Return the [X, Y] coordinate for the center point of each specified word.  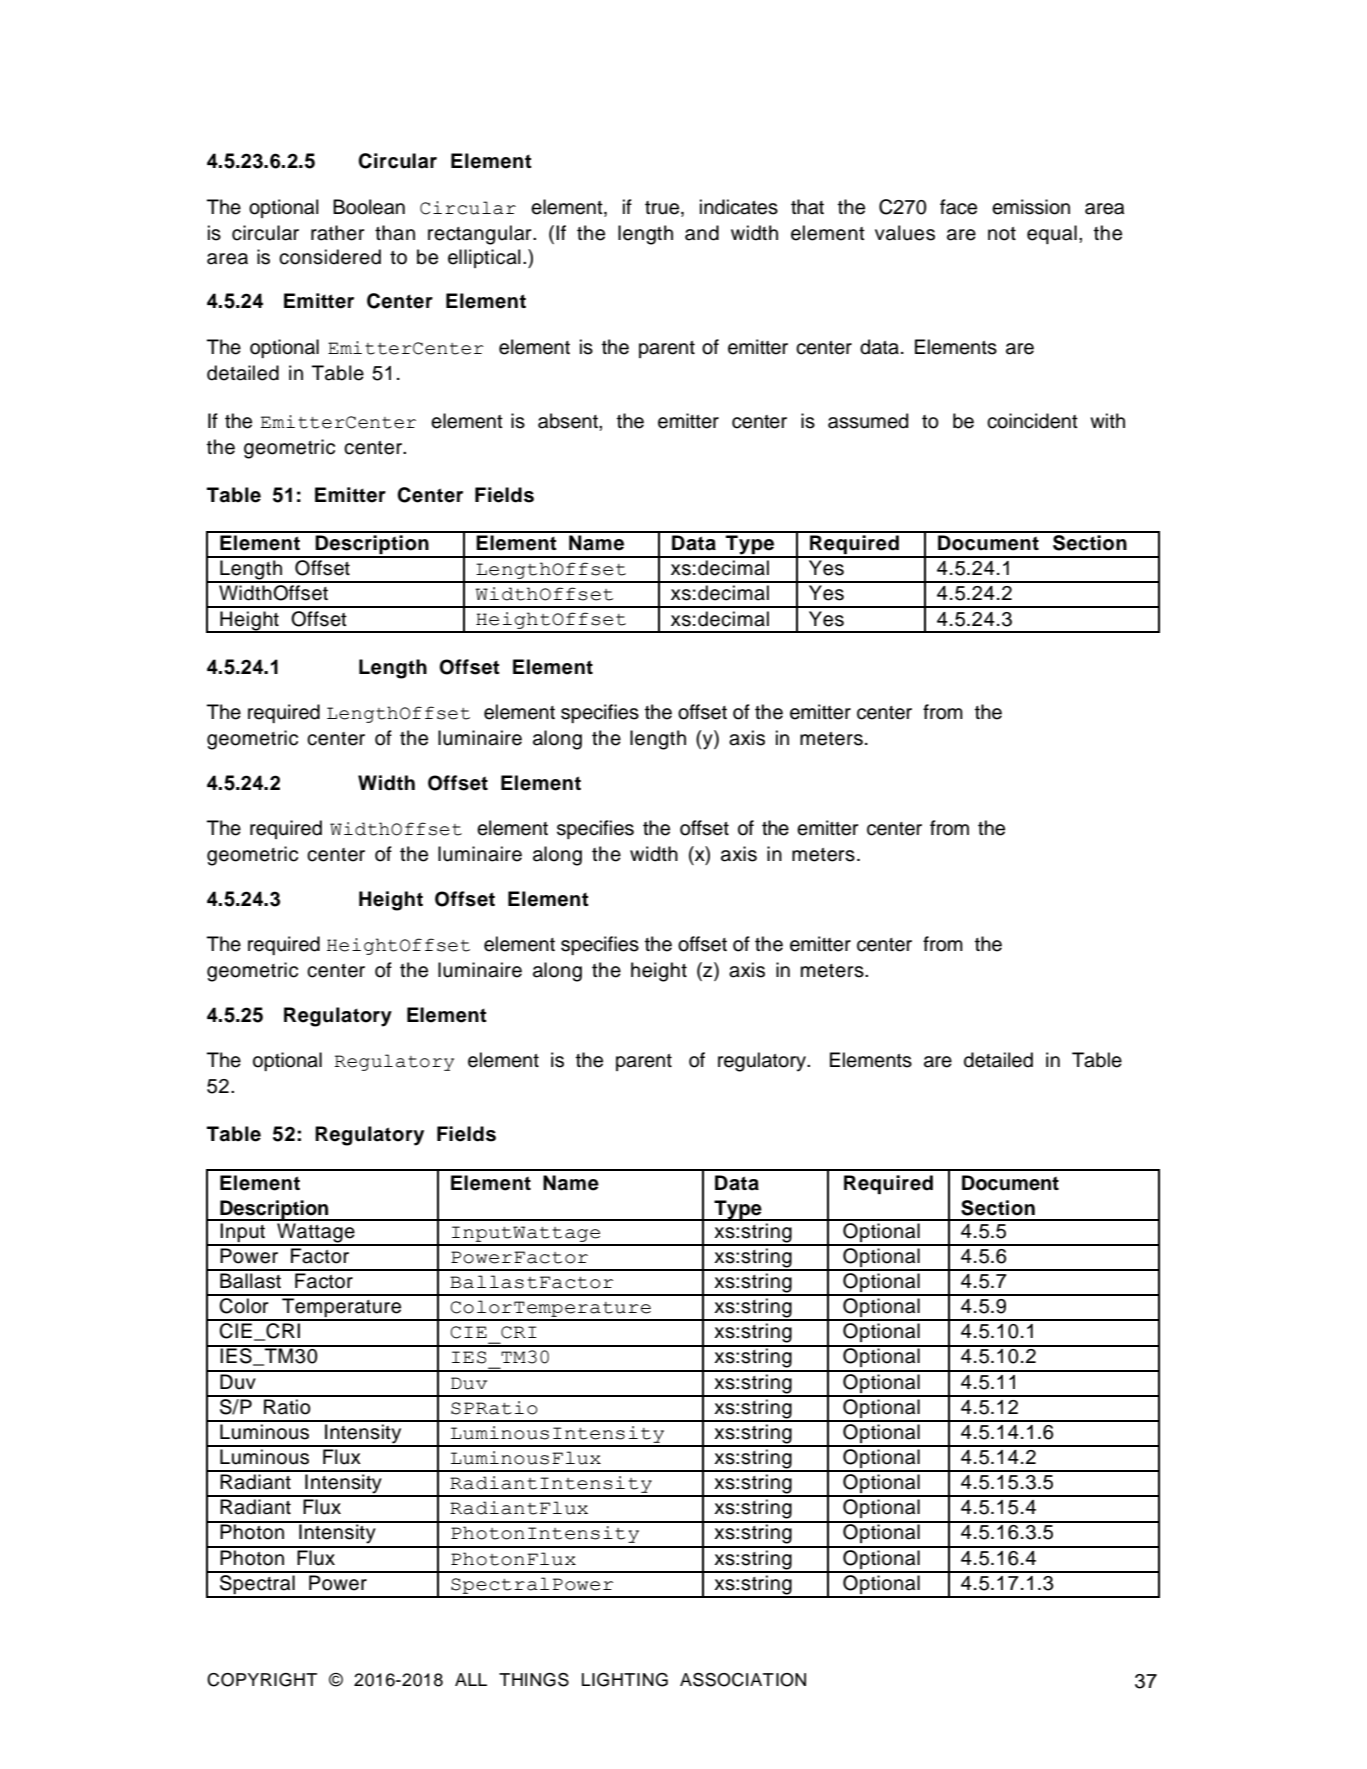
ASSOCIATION [743, 1680]
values [905, 233]
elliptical [484, 258]
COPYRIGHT [262, 1680]
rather [338, 233]
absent [569, 421]
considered [330, 257]
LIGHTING [625, 1680]
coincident [1032, 421]
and [702, 233]
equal [1052, 234]
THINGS [534, 1680]
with [1107, 420]
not [1002, 234]
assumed [868, 421]
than [395, 233]
